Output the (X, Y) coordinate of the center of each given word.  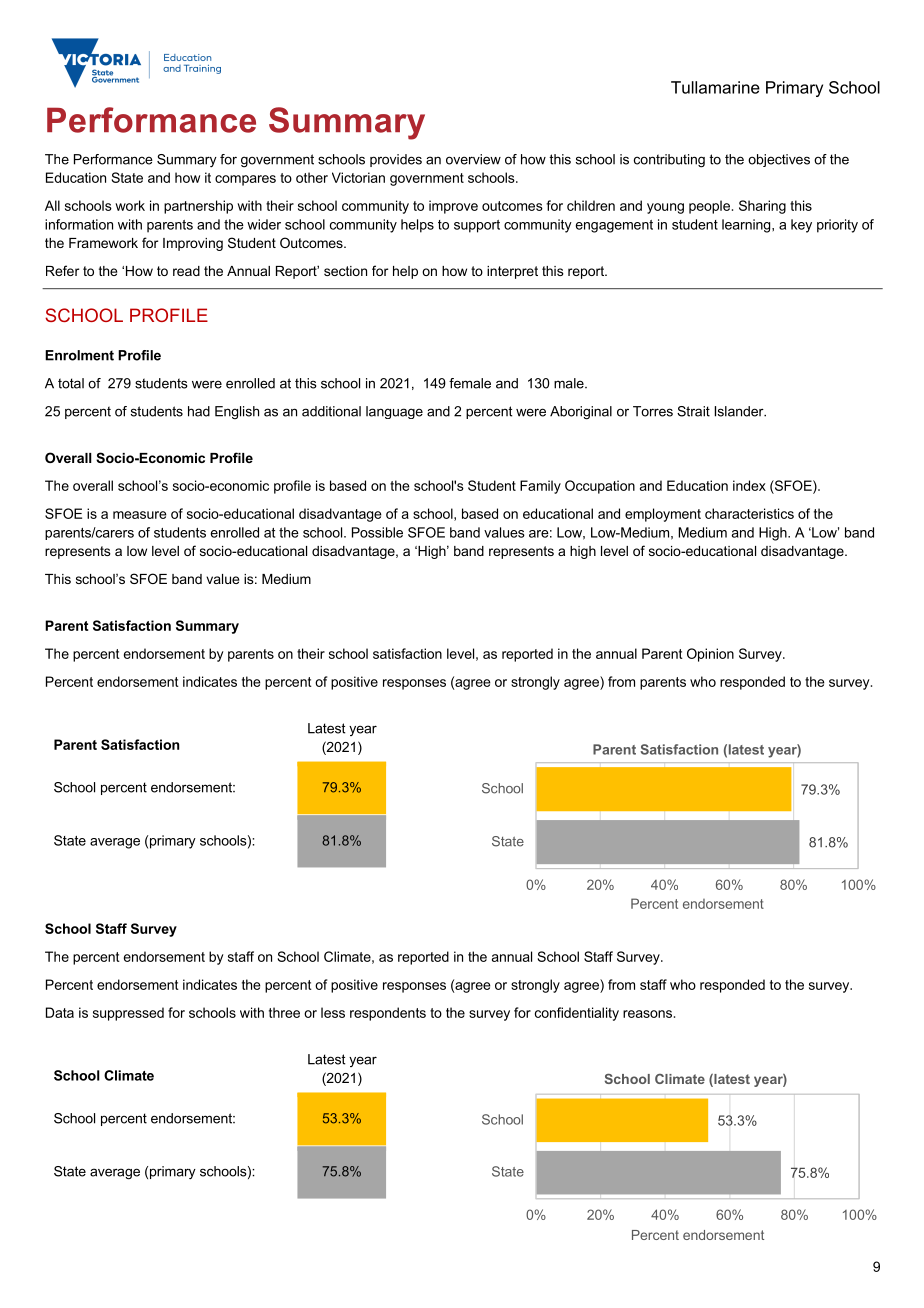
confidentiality (577, 1014)
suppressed (128, 1014)
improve (453, 207)
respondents (388, 1014)
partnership (198, 207)
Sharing (762, 207)
